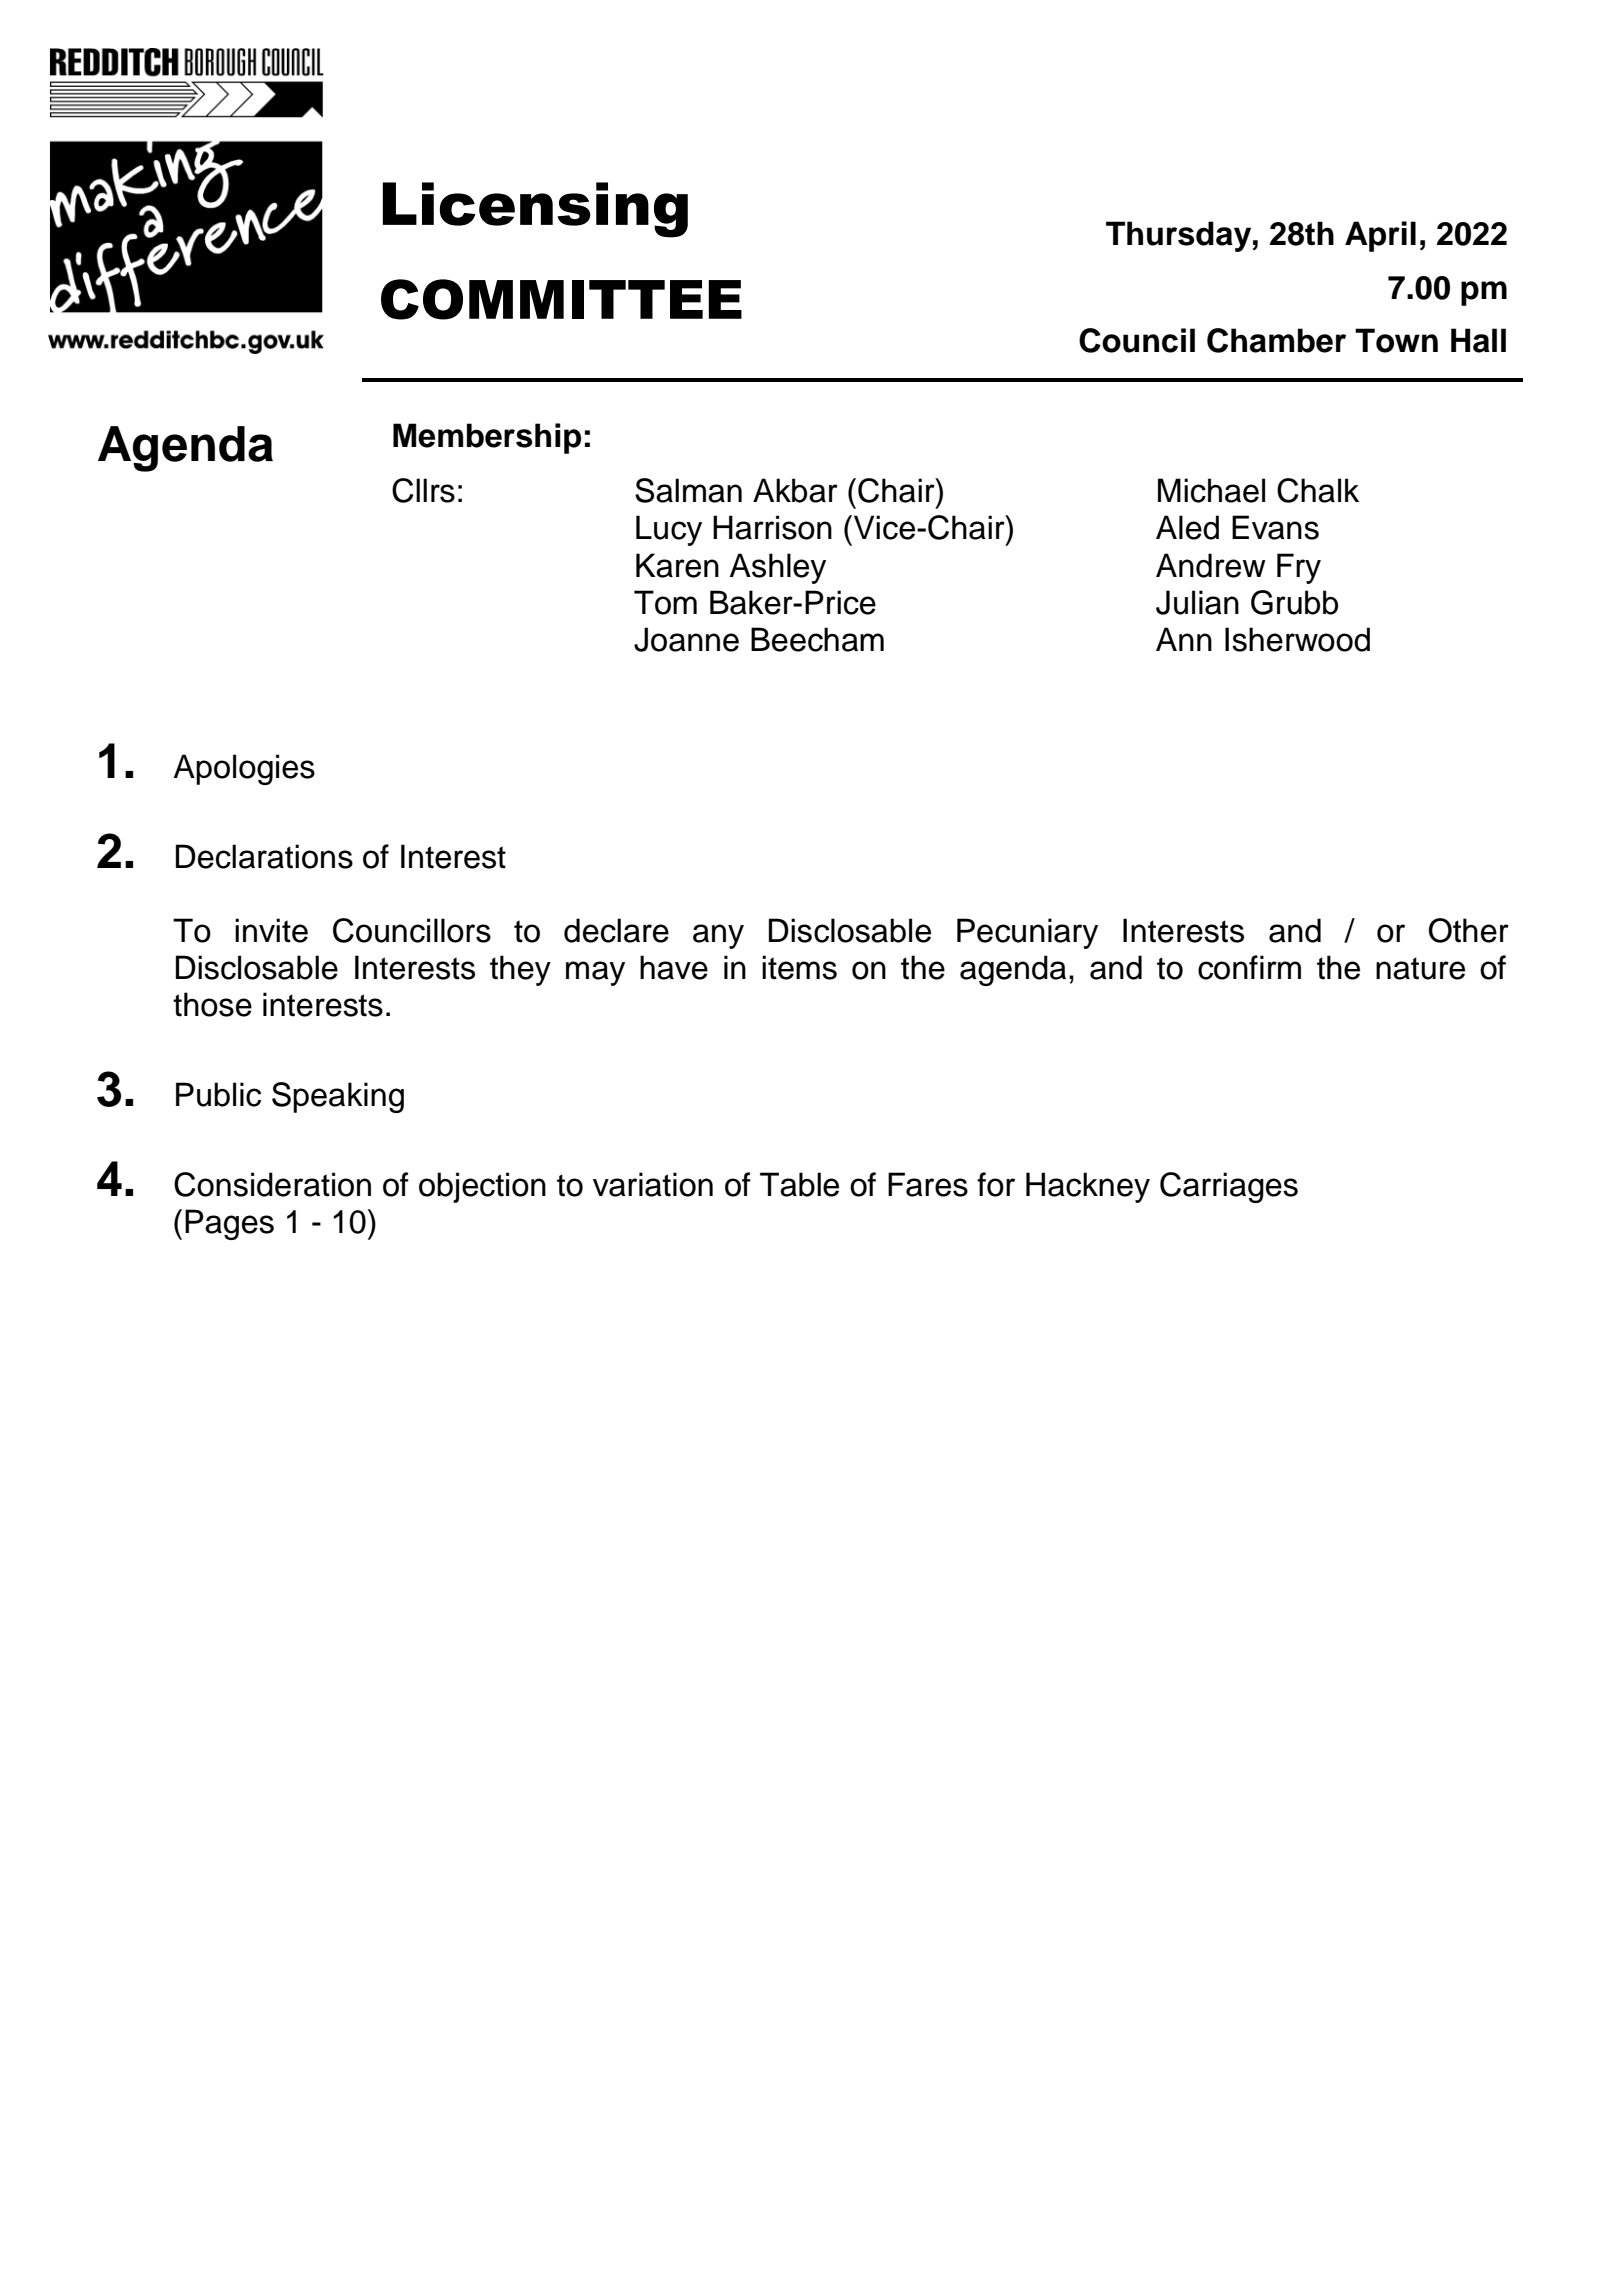  What do you see at coordinates (799, 967) in the page?
I see `items` at bounding box center [799, 967].
